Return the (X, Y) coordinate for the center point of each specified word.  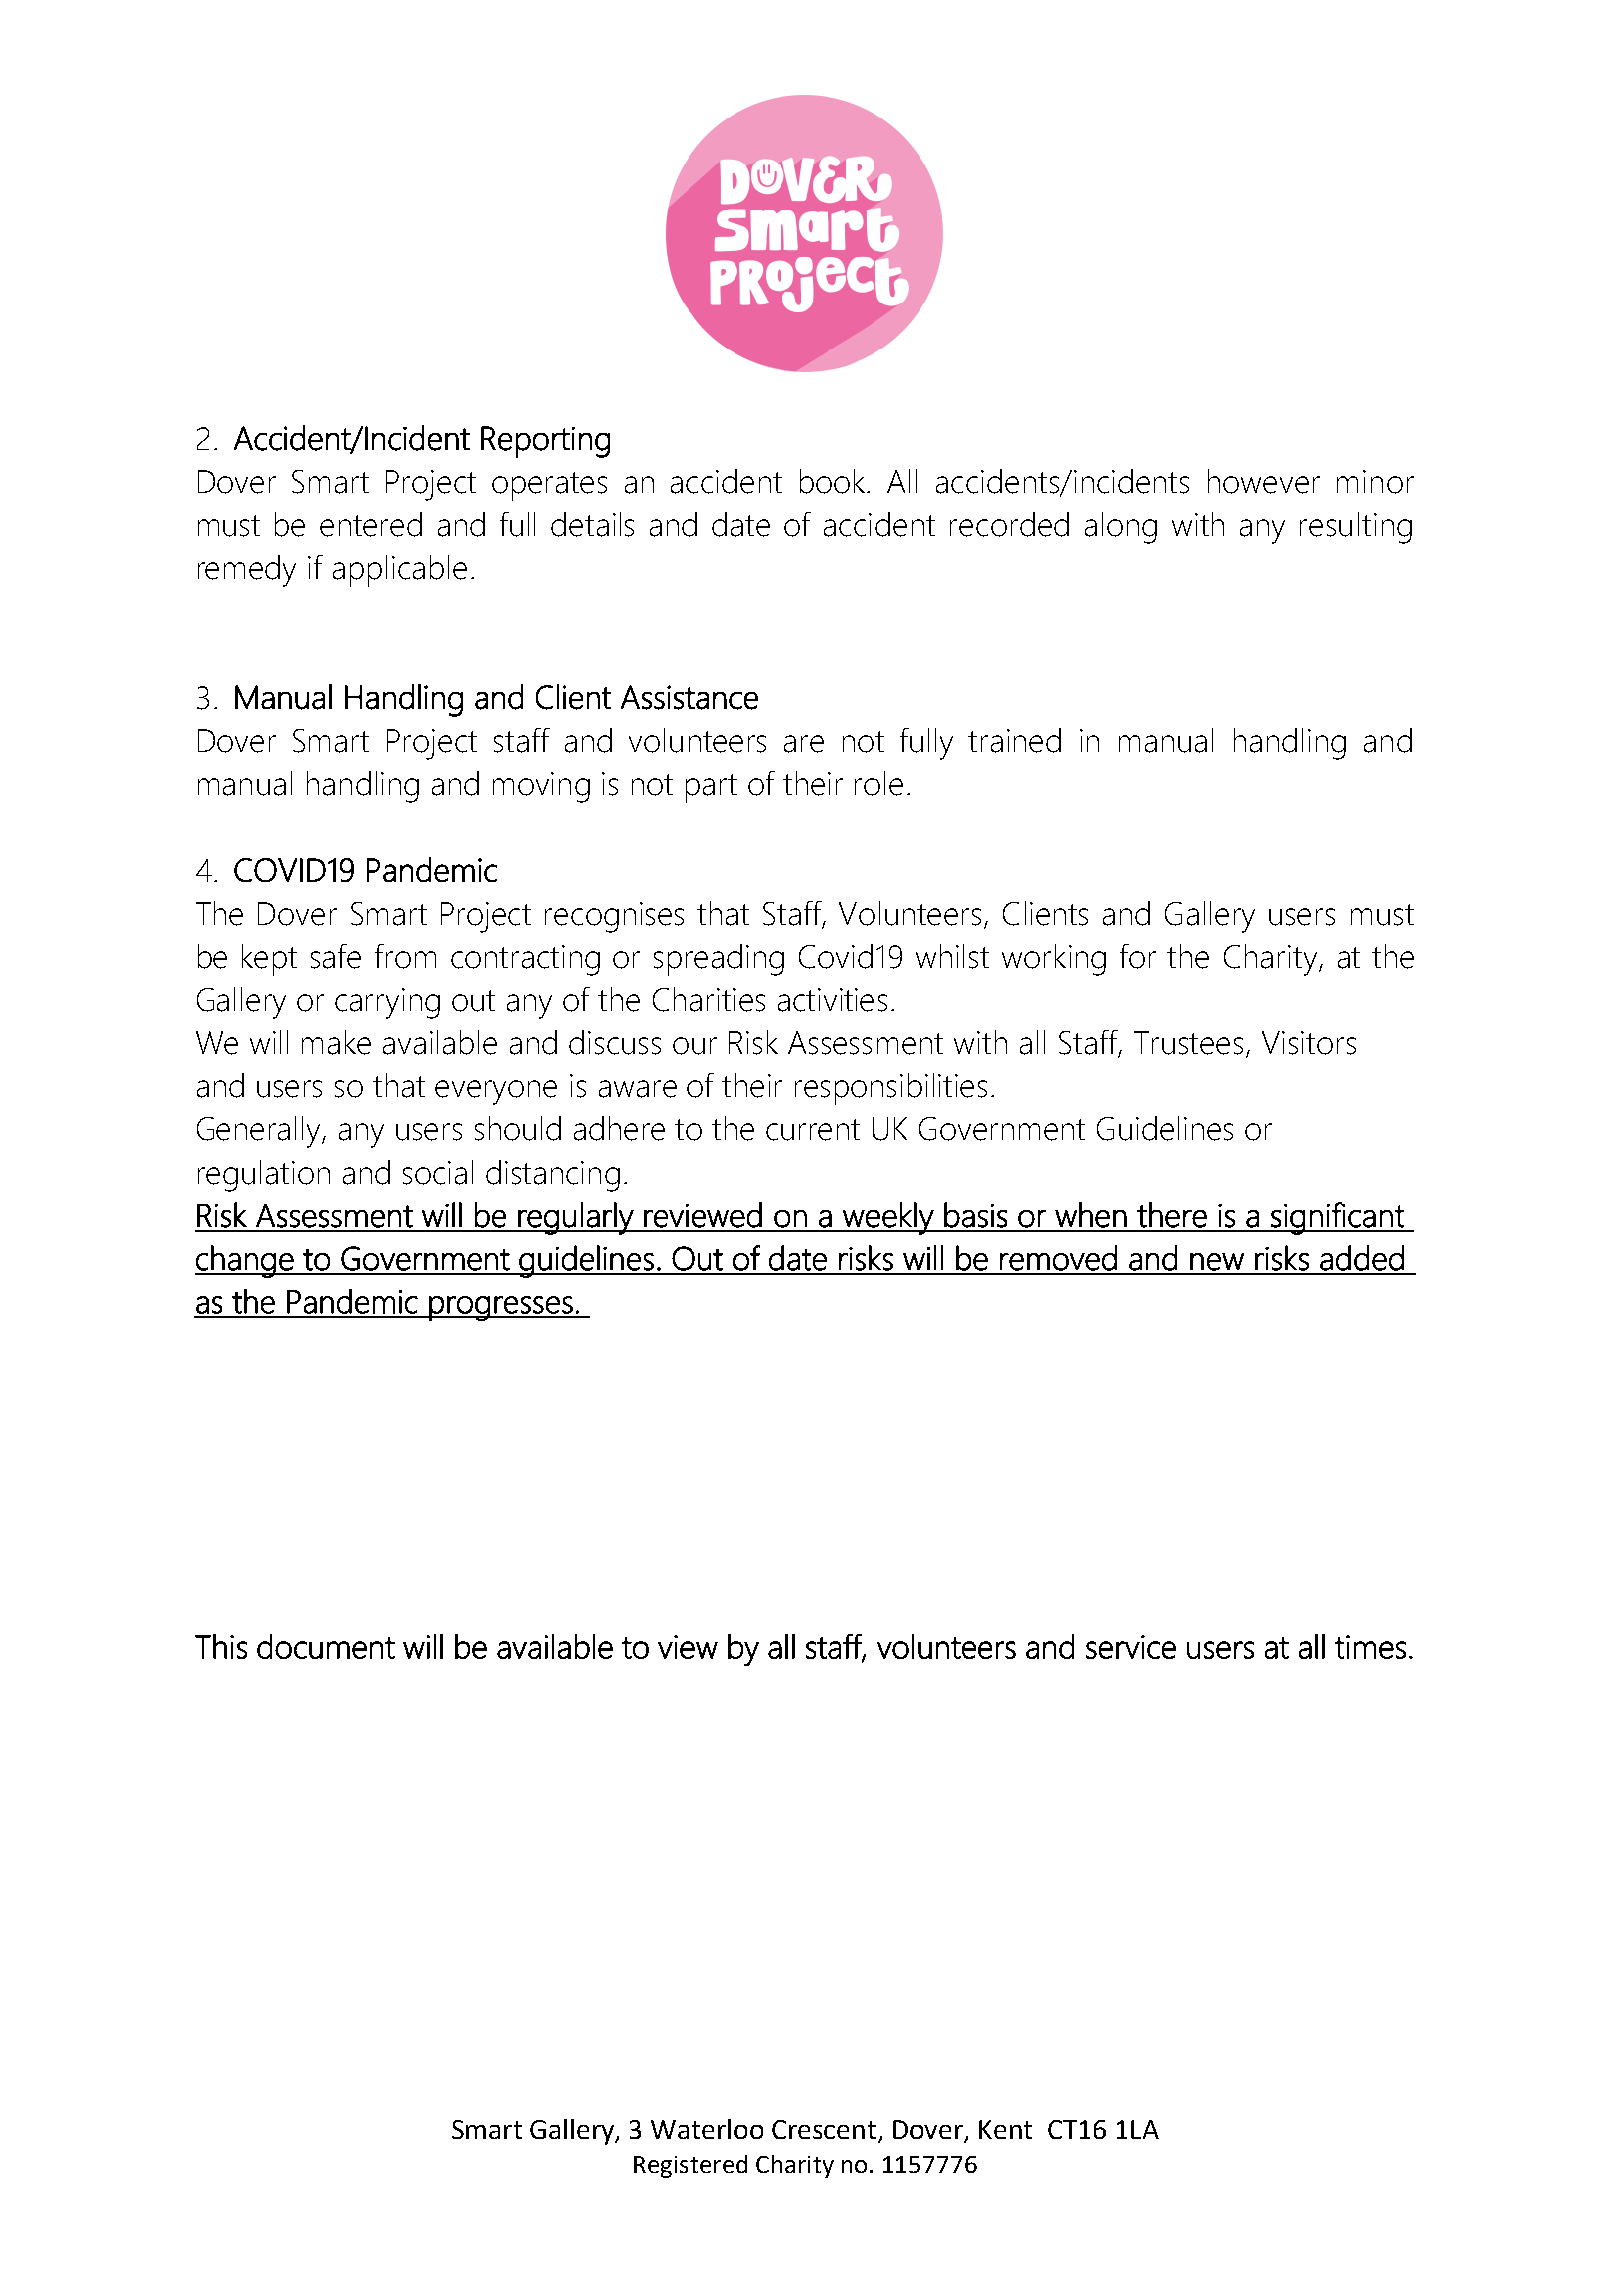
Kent (1005, 2129)
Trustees (1188, 1043)
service (1131, 1647)
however (1264, 481)
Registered (690, 2166)
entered (371, 524)
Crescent (825, 2131)
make (336, 1042)
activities (832, 1000)
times (1370, 1647)
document (326, 1646)
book (834, 481)
